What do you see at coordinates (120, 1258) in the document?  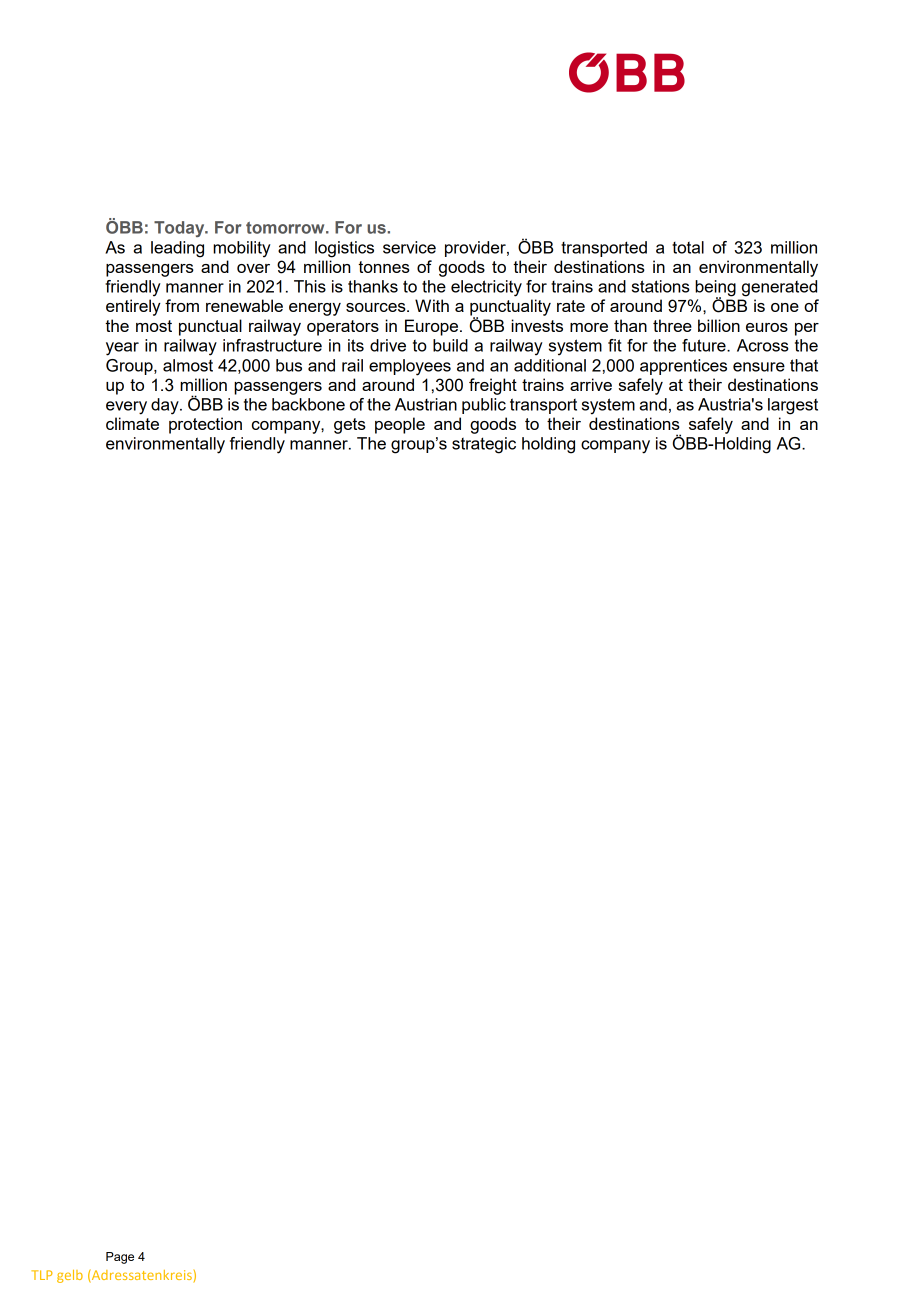 I see `Page` at bounding box center [120, 1258].
